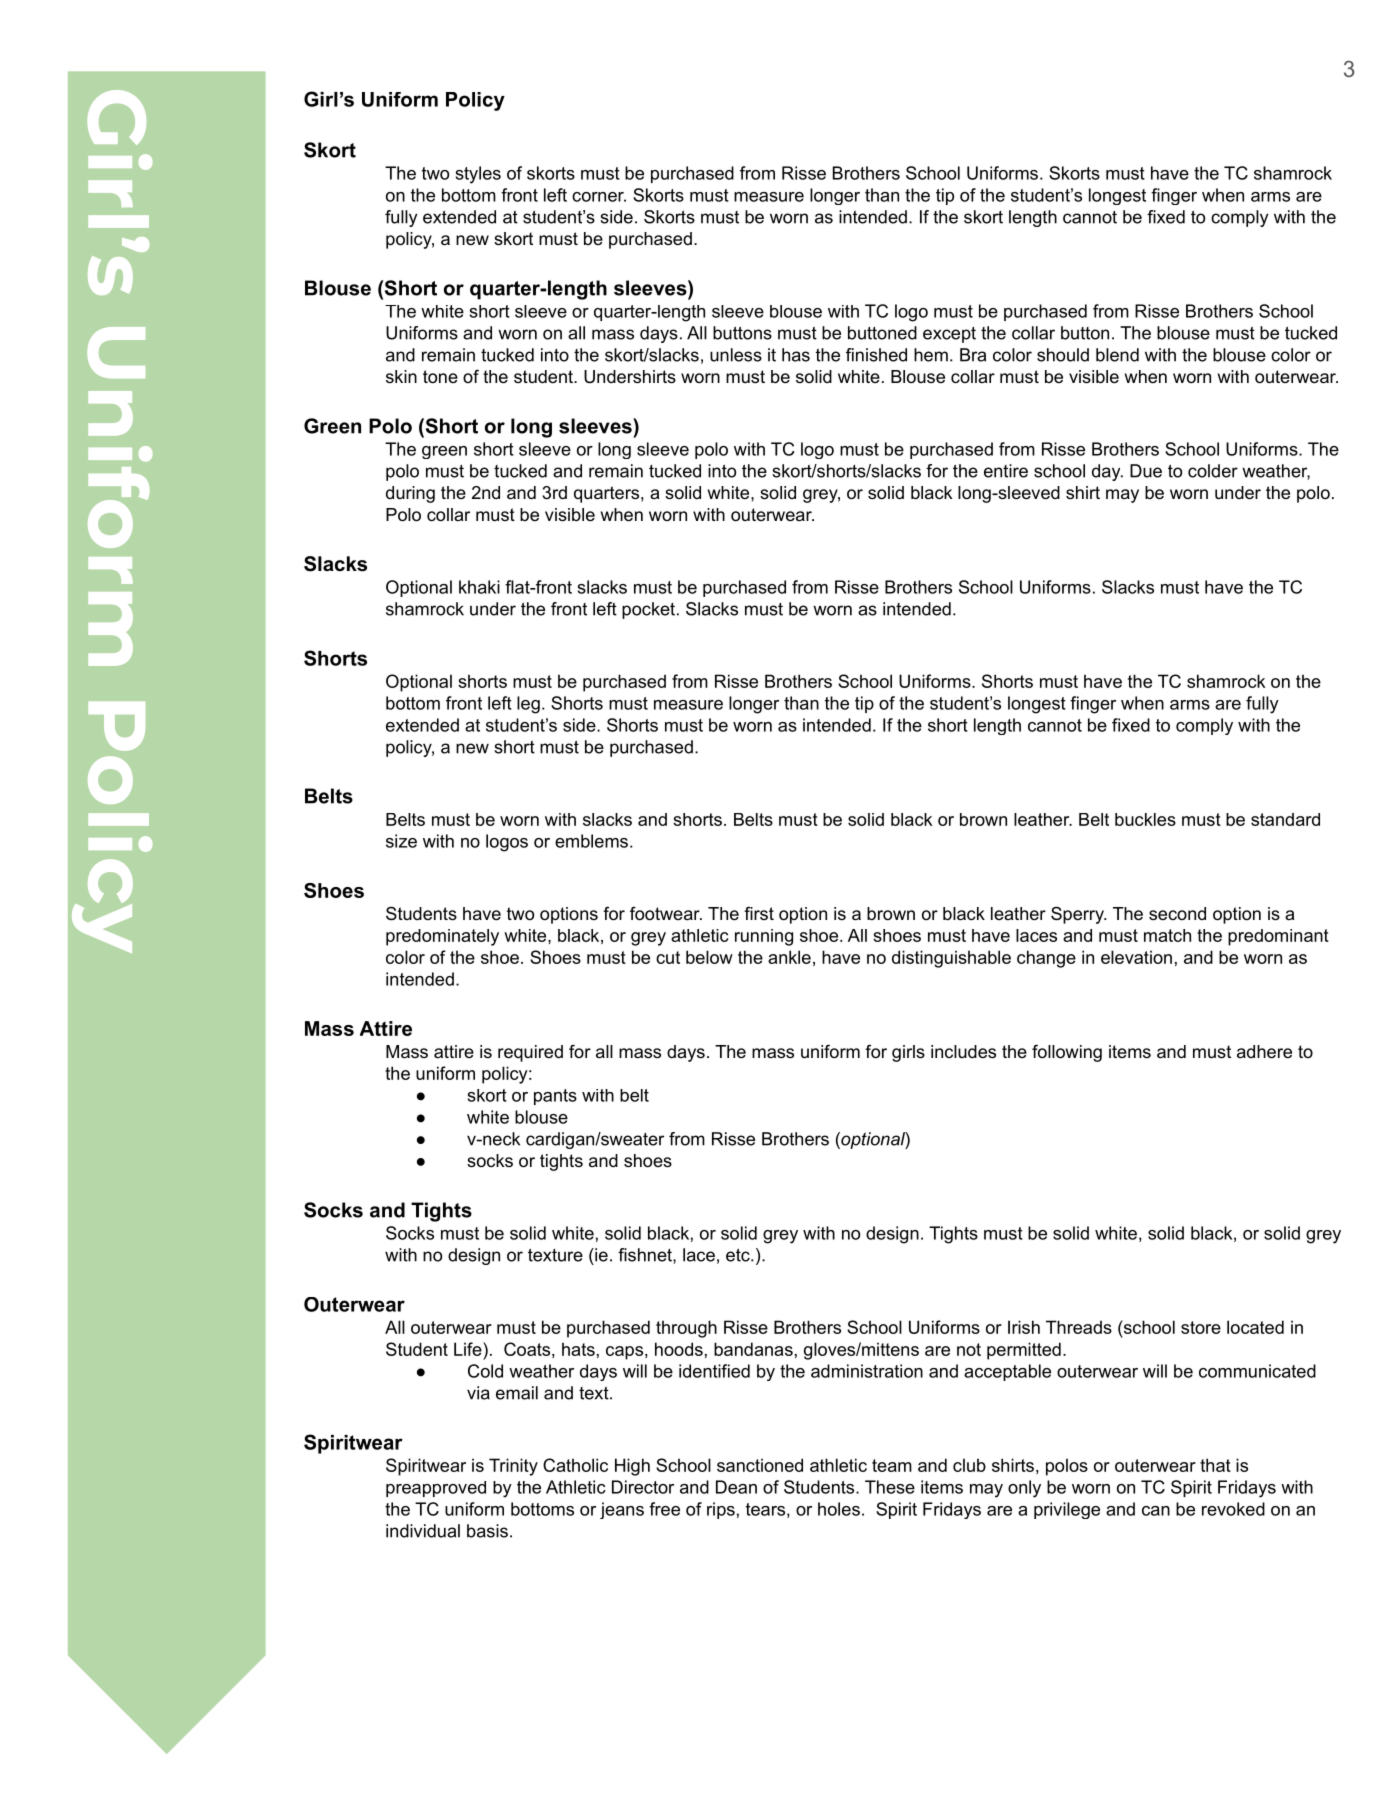  What do you see at coordinates (1177, 914) in the screenshot?
I see `second` at bounding box center [1177, 914].
